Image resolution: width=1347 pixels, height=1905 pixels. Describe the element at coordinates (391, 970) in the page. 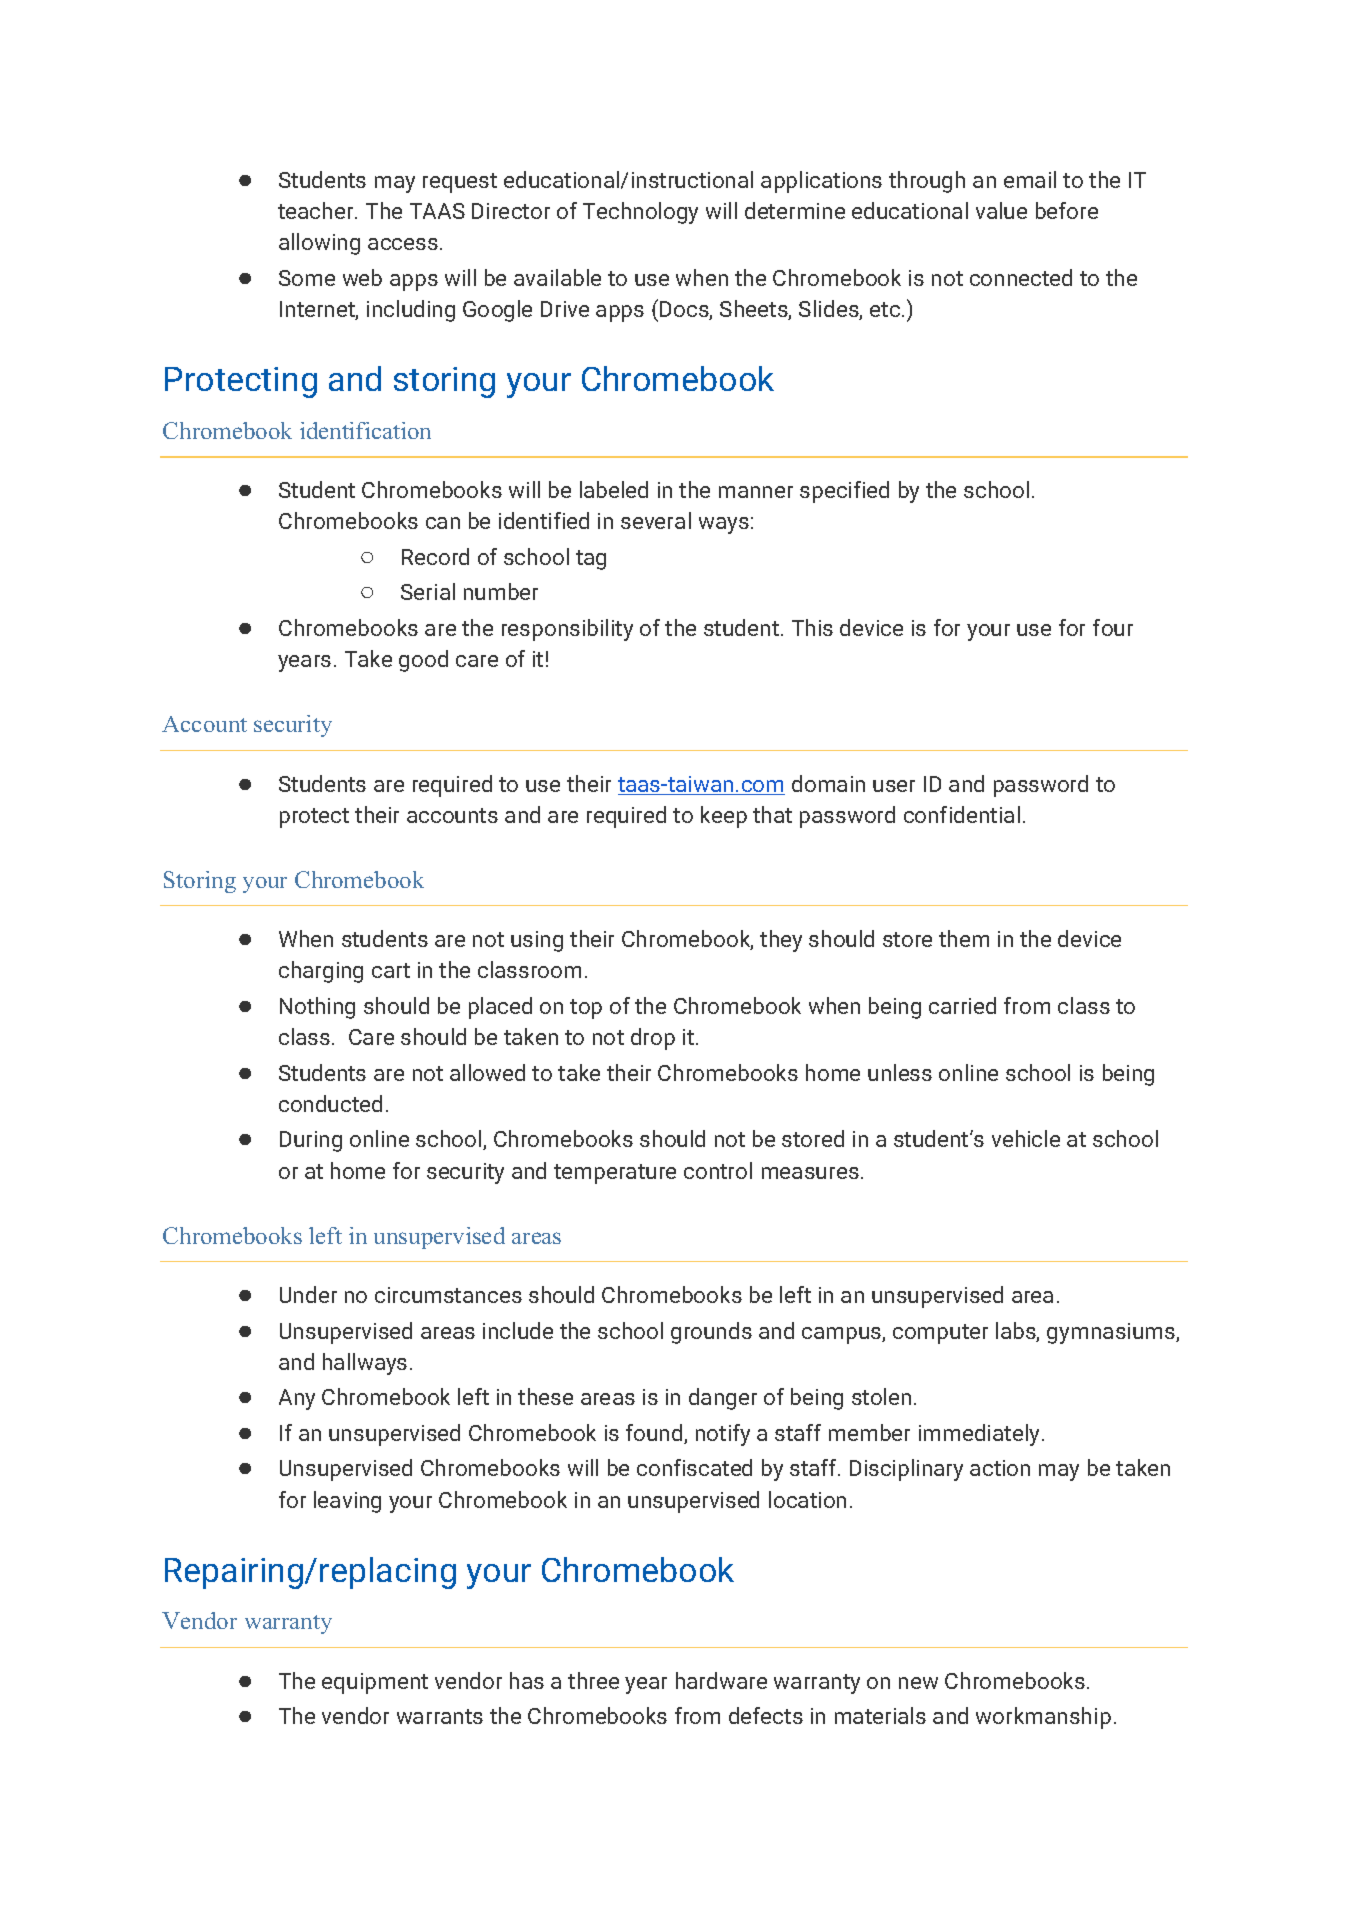

I see `cart` at that location.
